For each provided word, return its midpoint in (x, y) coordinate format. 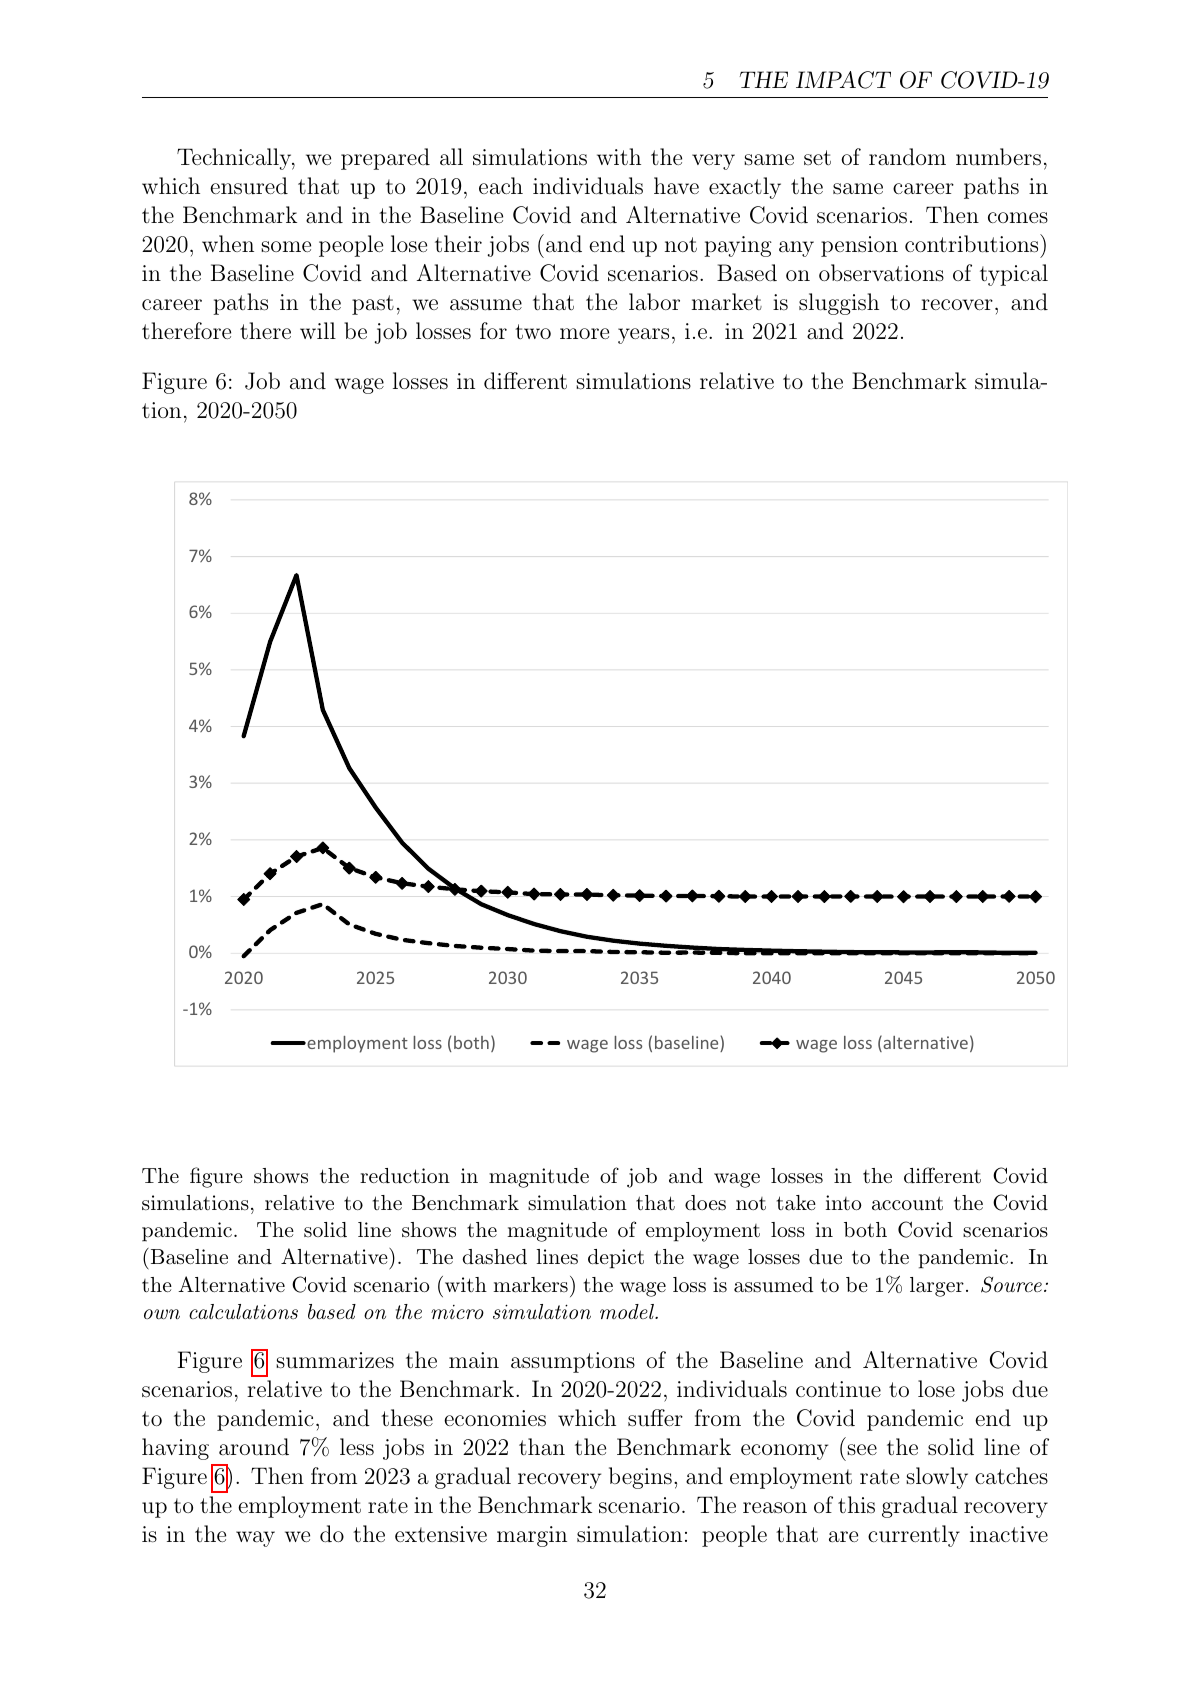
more (584, 333)
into (843, 1203)
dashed (494, 1257)
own (162, 1314)
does (705, 1203)
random (907, 156)
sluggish (839, 304)
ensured (249, 186)
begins (640, 1478)
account (907, 1203)
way (255, 1539)
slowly (937, 1478)
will (318, 330)
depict (616, 1259)
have (676, 185)
